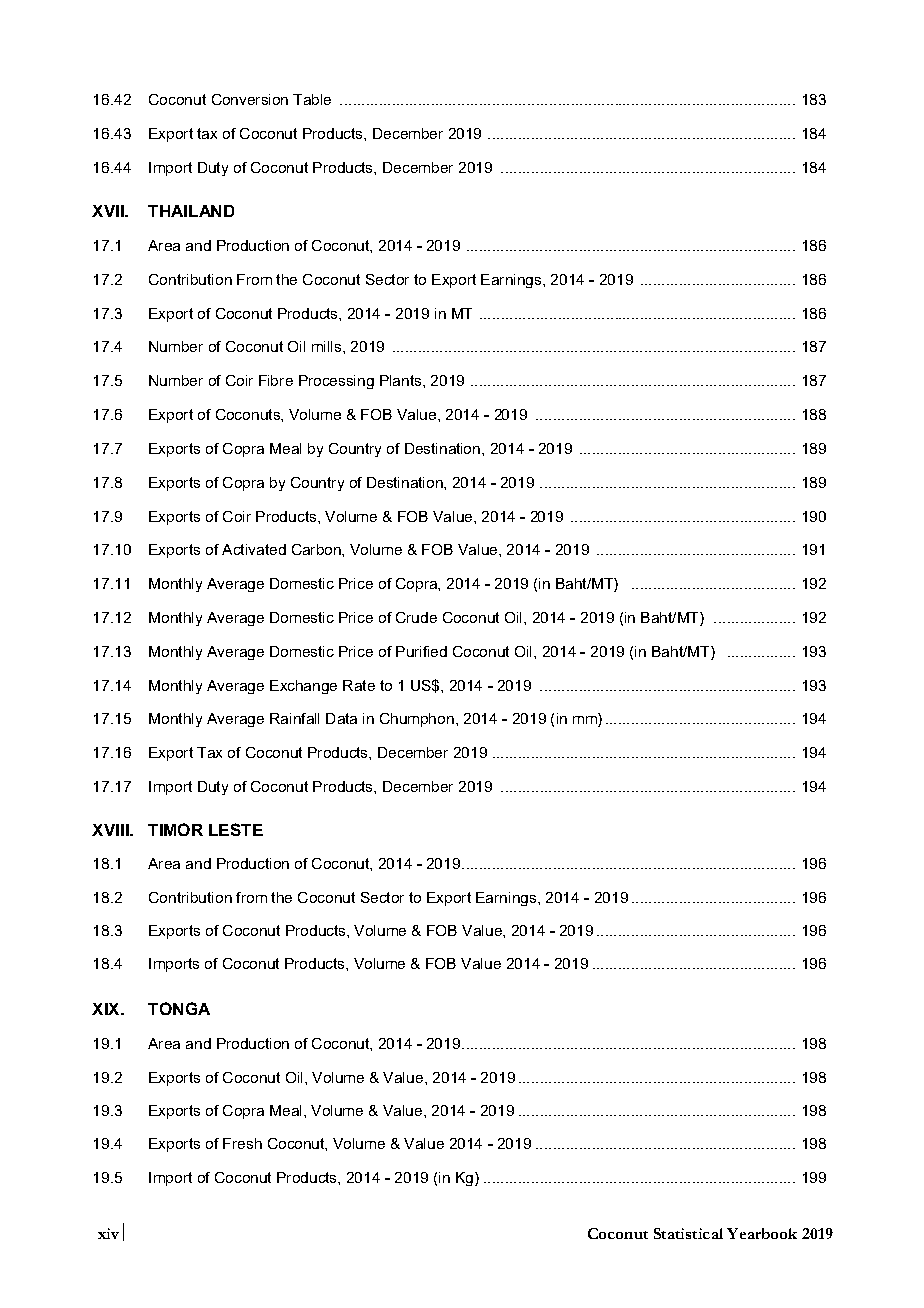  What do you see at coordinates (250, 99) in the image?
I see `Conversion` at bounding box center [250, 99].
